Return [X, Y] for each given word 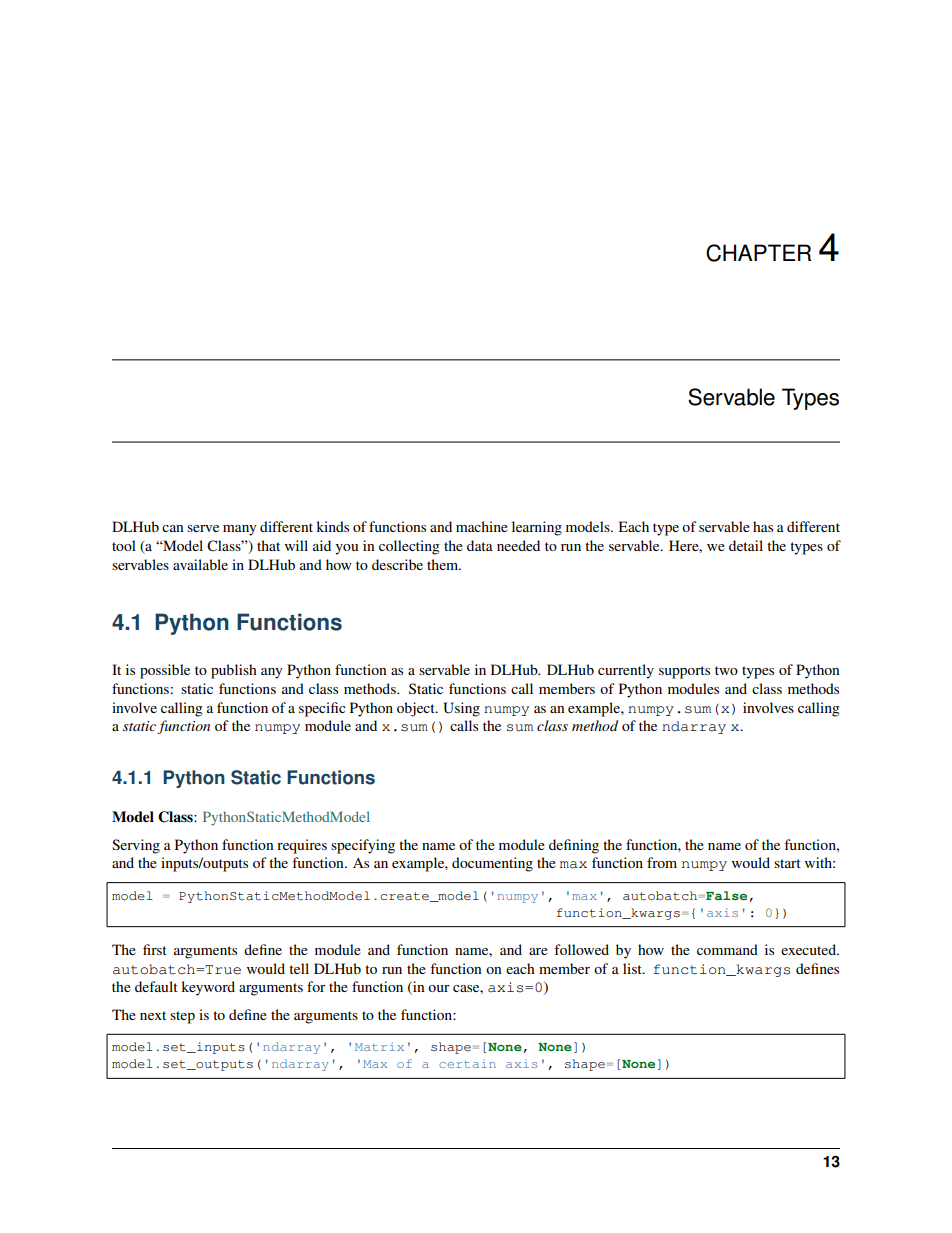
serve [203, 528]
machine [482, 526]
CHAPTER [758, 253]
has [763, 526]
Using [461, 709]
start [787, 863]
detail [746, 545]
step [182, 1017]
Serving [136, 846]
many [239, 530]
